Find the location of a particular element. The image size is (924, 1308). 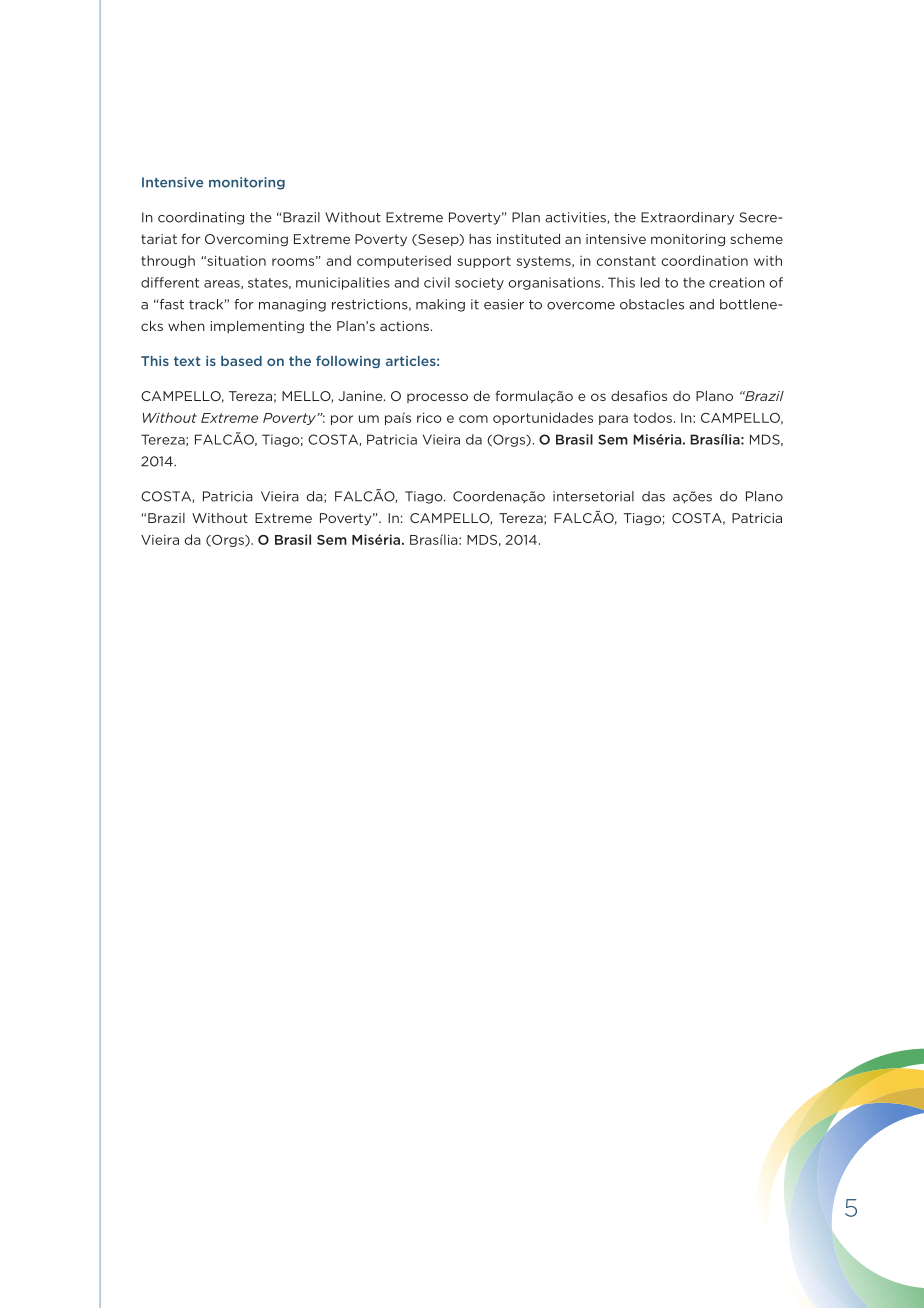

rico is located at coordinates (429, 417).
